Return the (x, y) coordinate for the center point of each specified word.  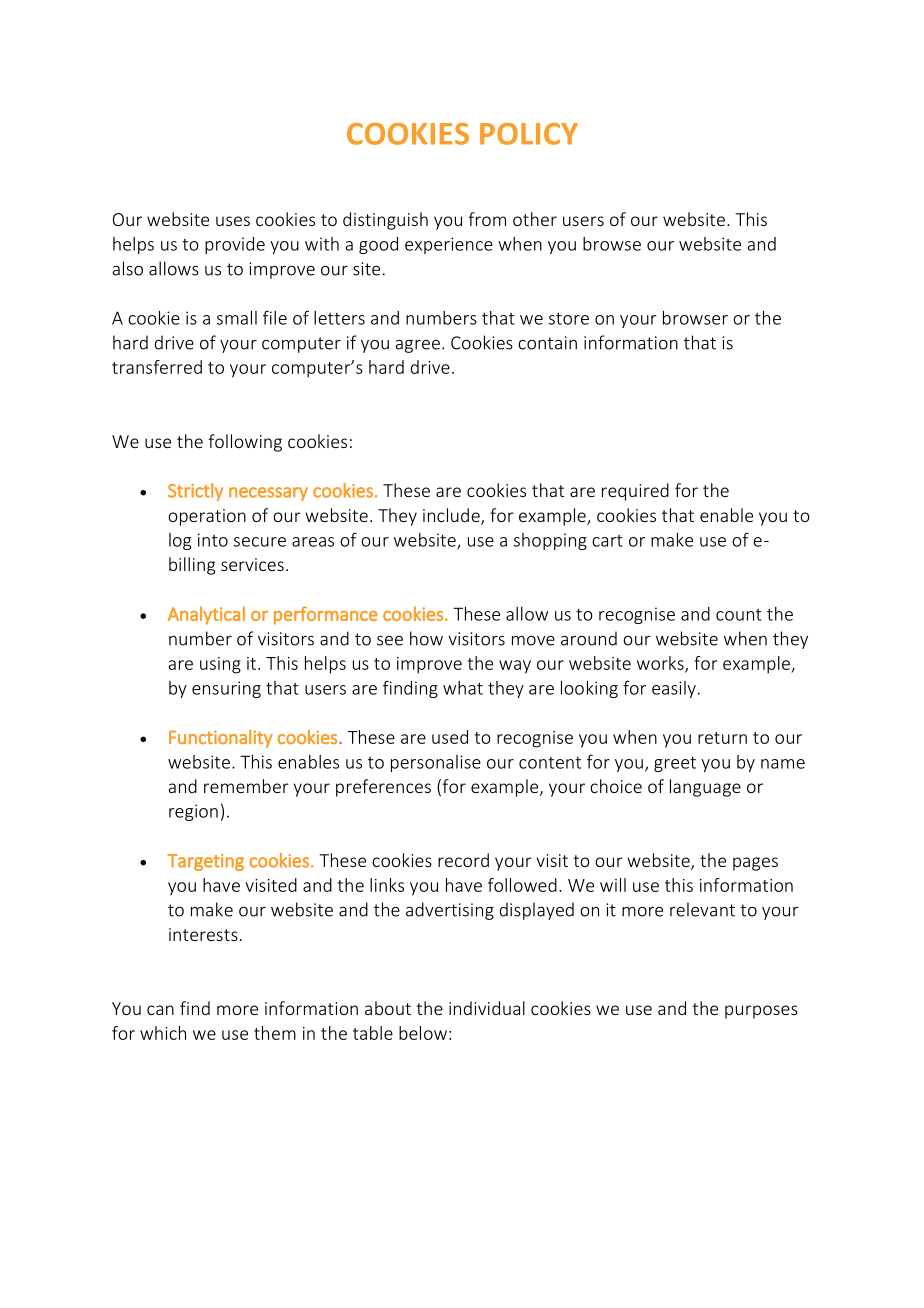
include (452, 516)
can (160, 1010)
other (535, 219)
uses (233, 221)
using (220, 665)
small (237, 318)
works (661, 664)
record (463, 860)
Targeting (205, 862)
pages (755, 864)
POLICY (529, 134)
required (635, 492)
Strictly (195, 492)
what (463, 688)
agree (417, 346)
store (569, 319)
